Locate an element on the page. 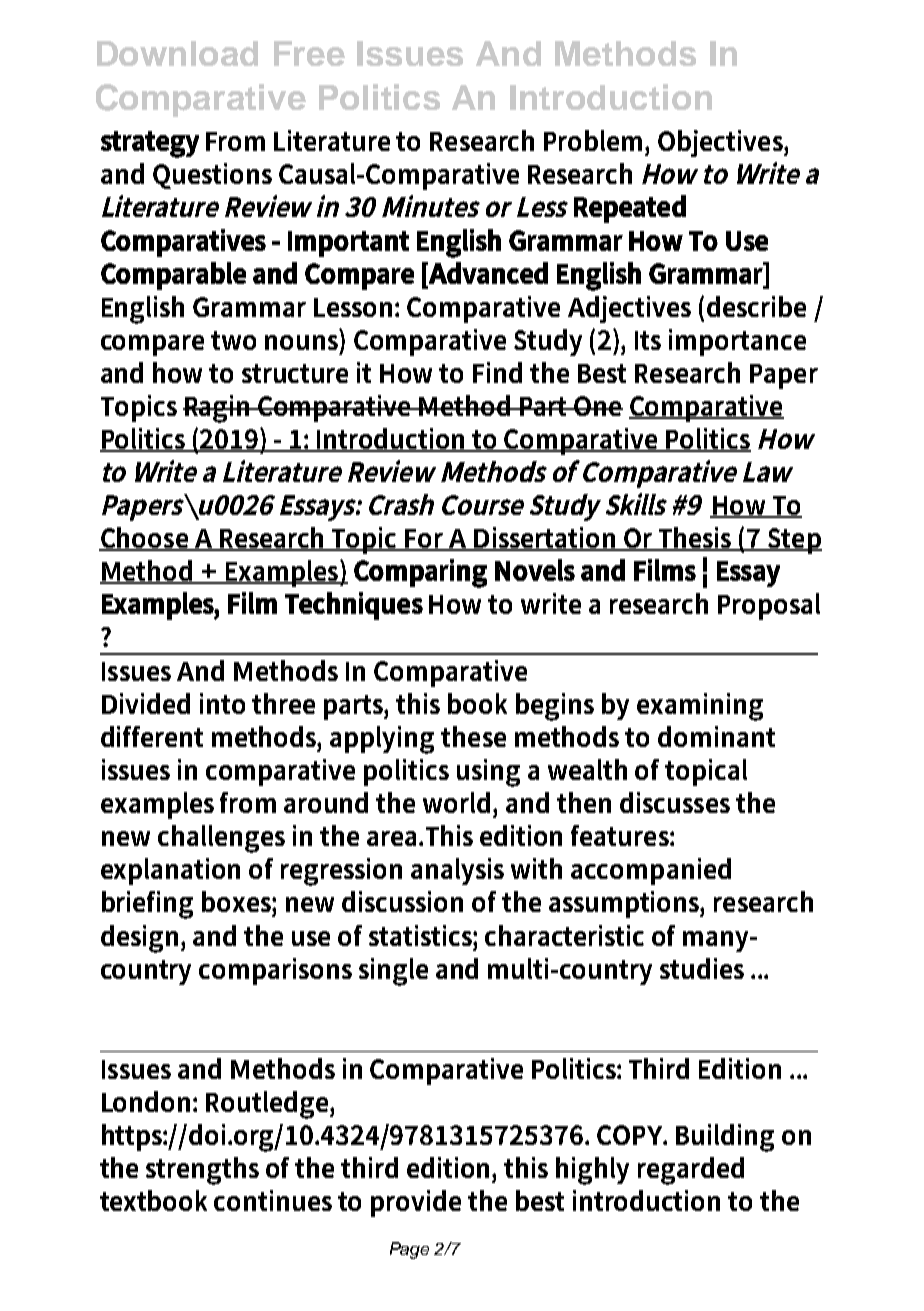  design is located at coordinates (141, 939).
